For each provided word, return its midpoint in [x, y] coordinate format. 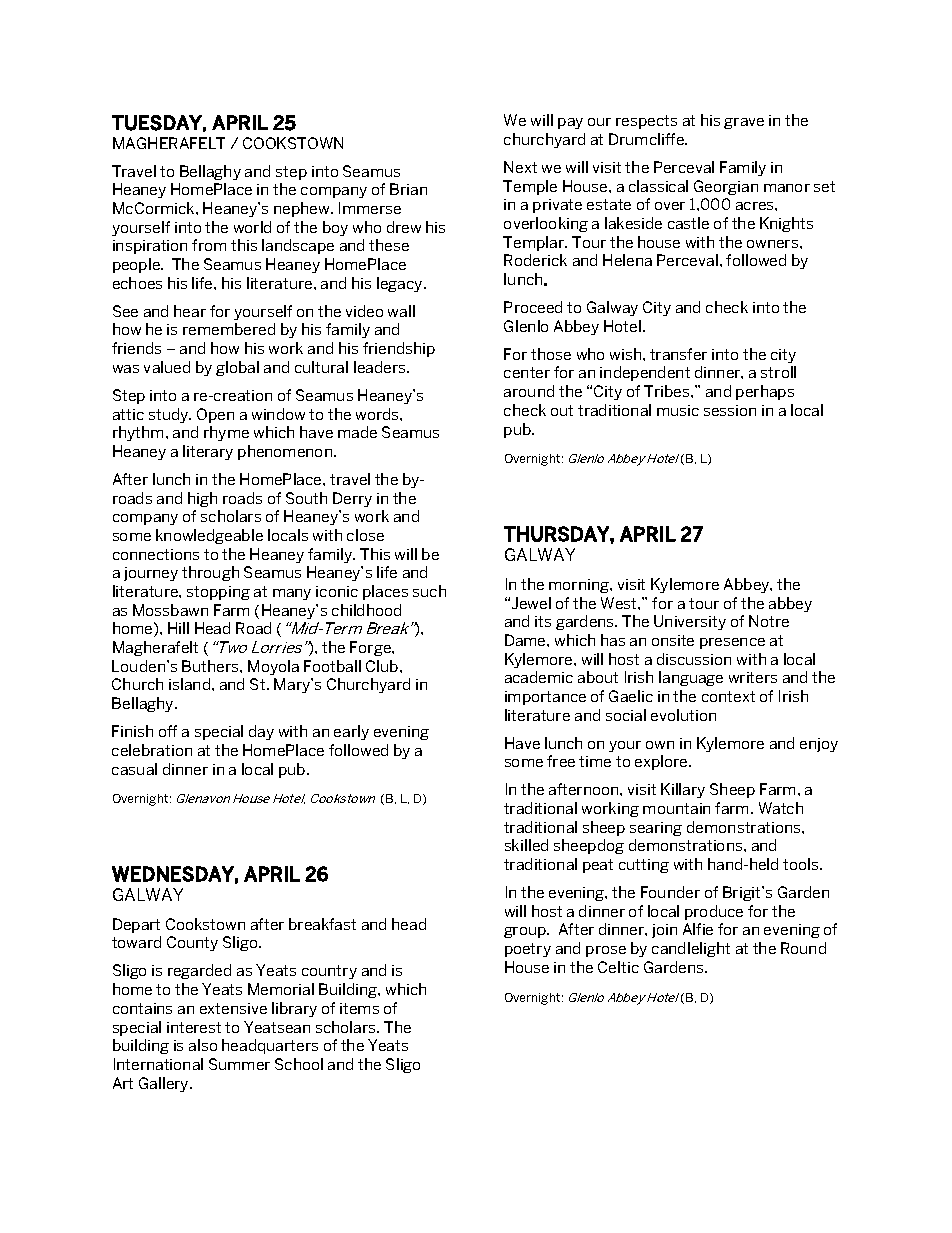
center [527, 372]
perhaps [765, 392]
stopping [218, 593]
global [237, 368]
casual [134, 769]
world [252, 227]
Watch [781, 808]
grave [744, 123]
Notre [769, 621]
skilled [526, 845]
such [429, 591]
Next [520, 167]
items [359, 1008]
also [203, 1045]
